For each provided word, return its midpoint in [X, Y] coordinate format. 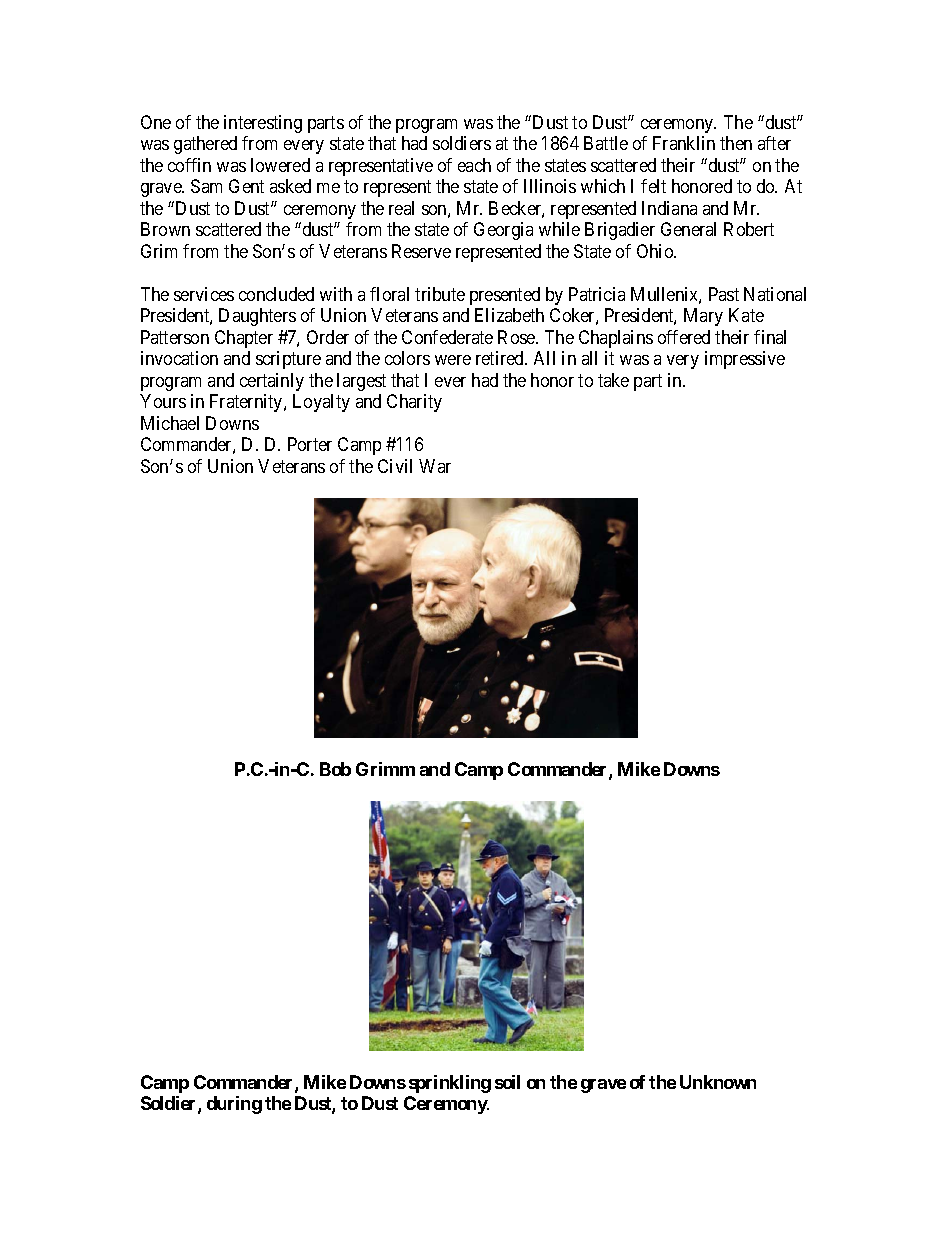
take [613, 380]
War [435, 466]
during [234, 1105]
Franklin [684, 143]
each [474, 165]
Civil [395, 466]
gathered [205, 145]
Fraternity [247, 403]
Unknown [718, 1082]
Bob [335, 769]
